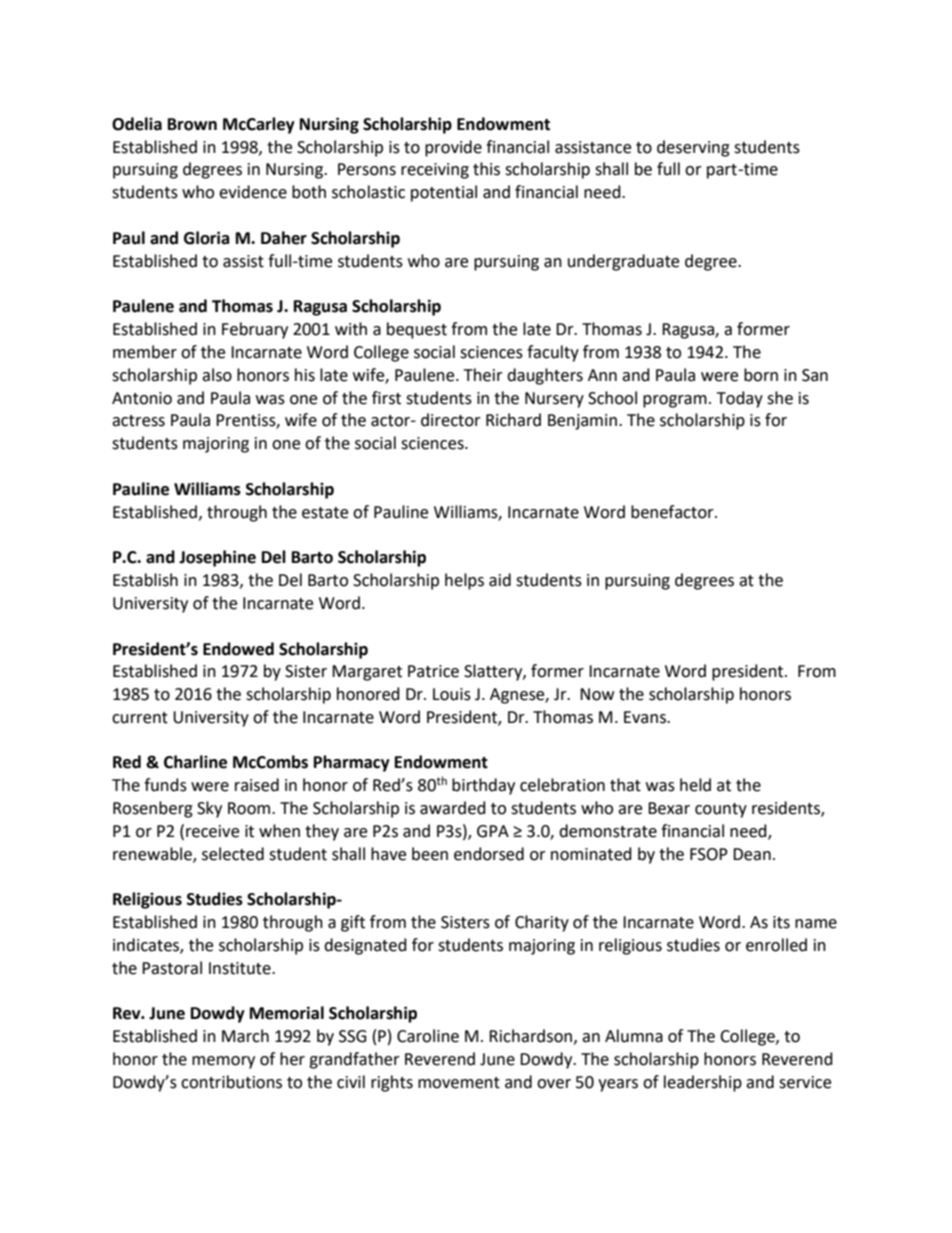 The image size is (952, 1233). I want to click on Brown, so click(192, 124).
